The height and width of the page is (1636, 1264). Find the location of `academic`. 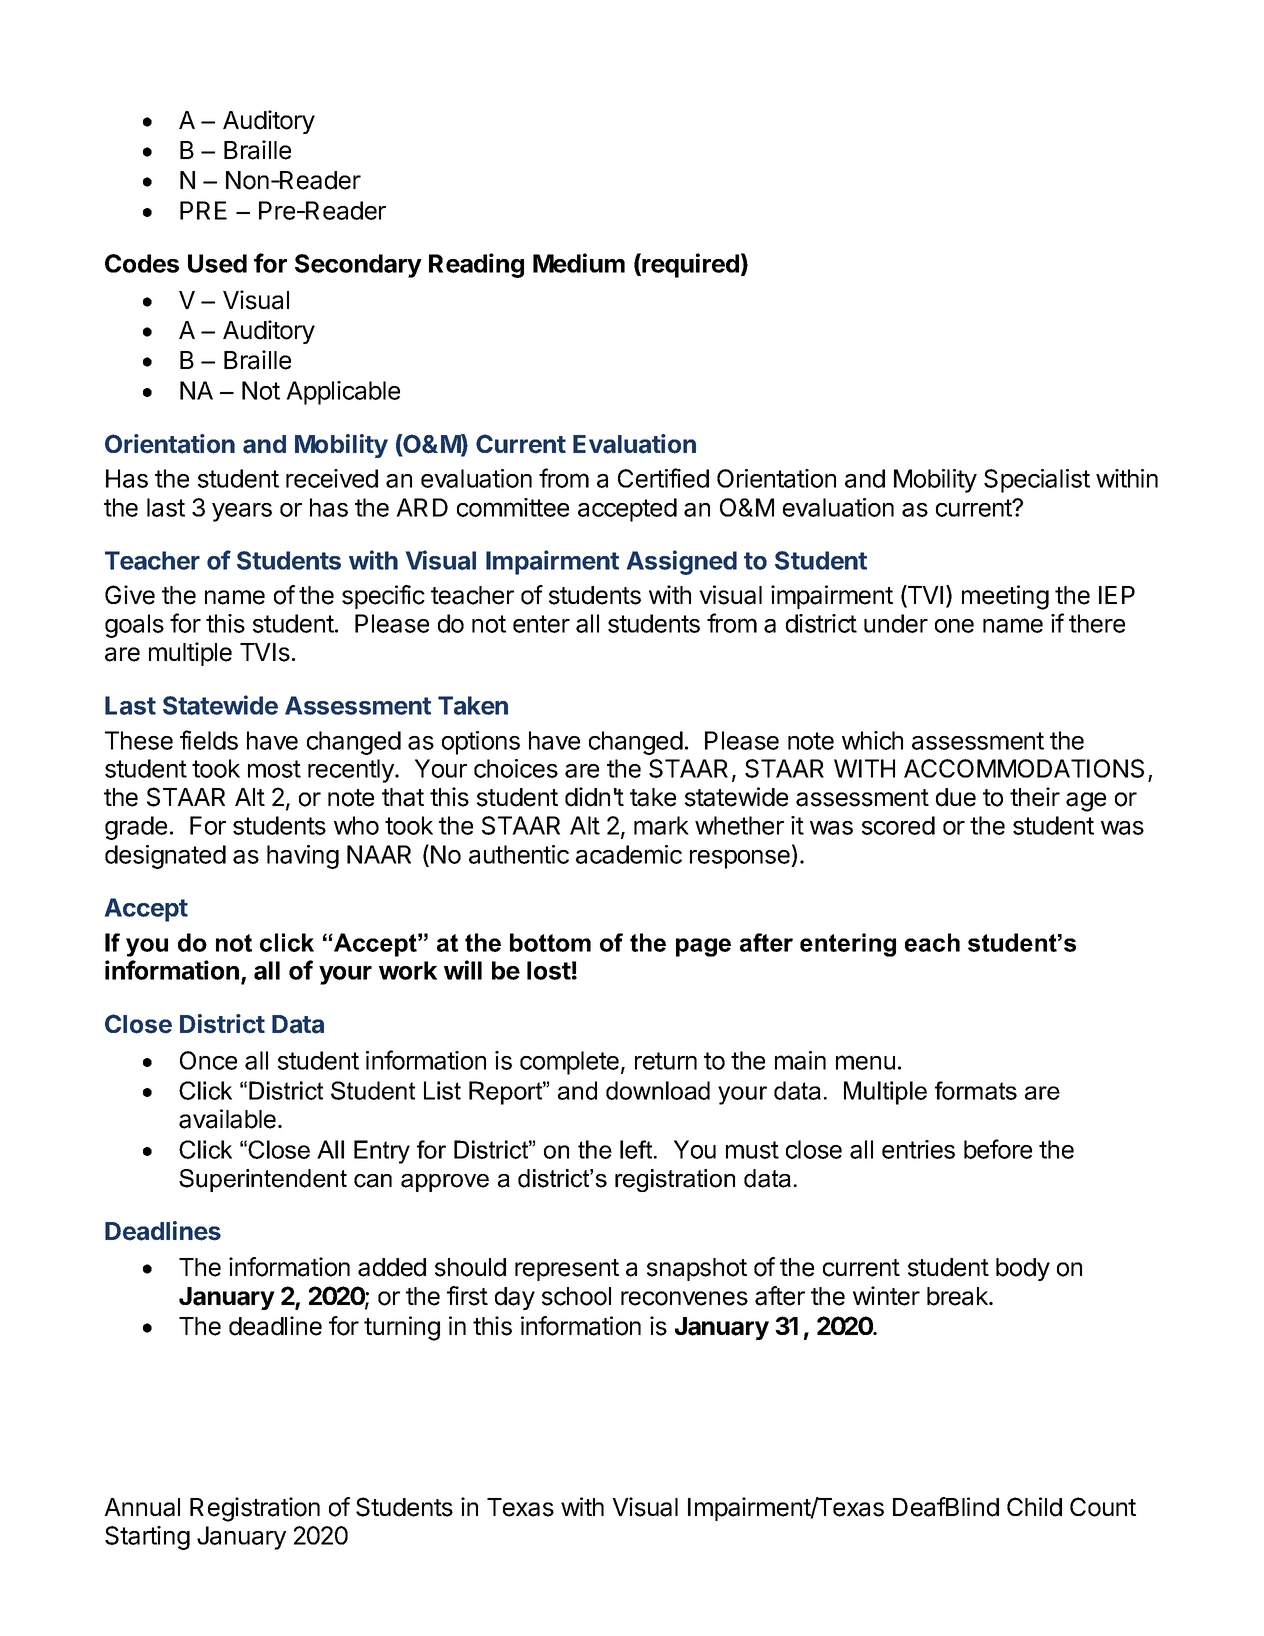

academic is located at coordinates (629, 854).
